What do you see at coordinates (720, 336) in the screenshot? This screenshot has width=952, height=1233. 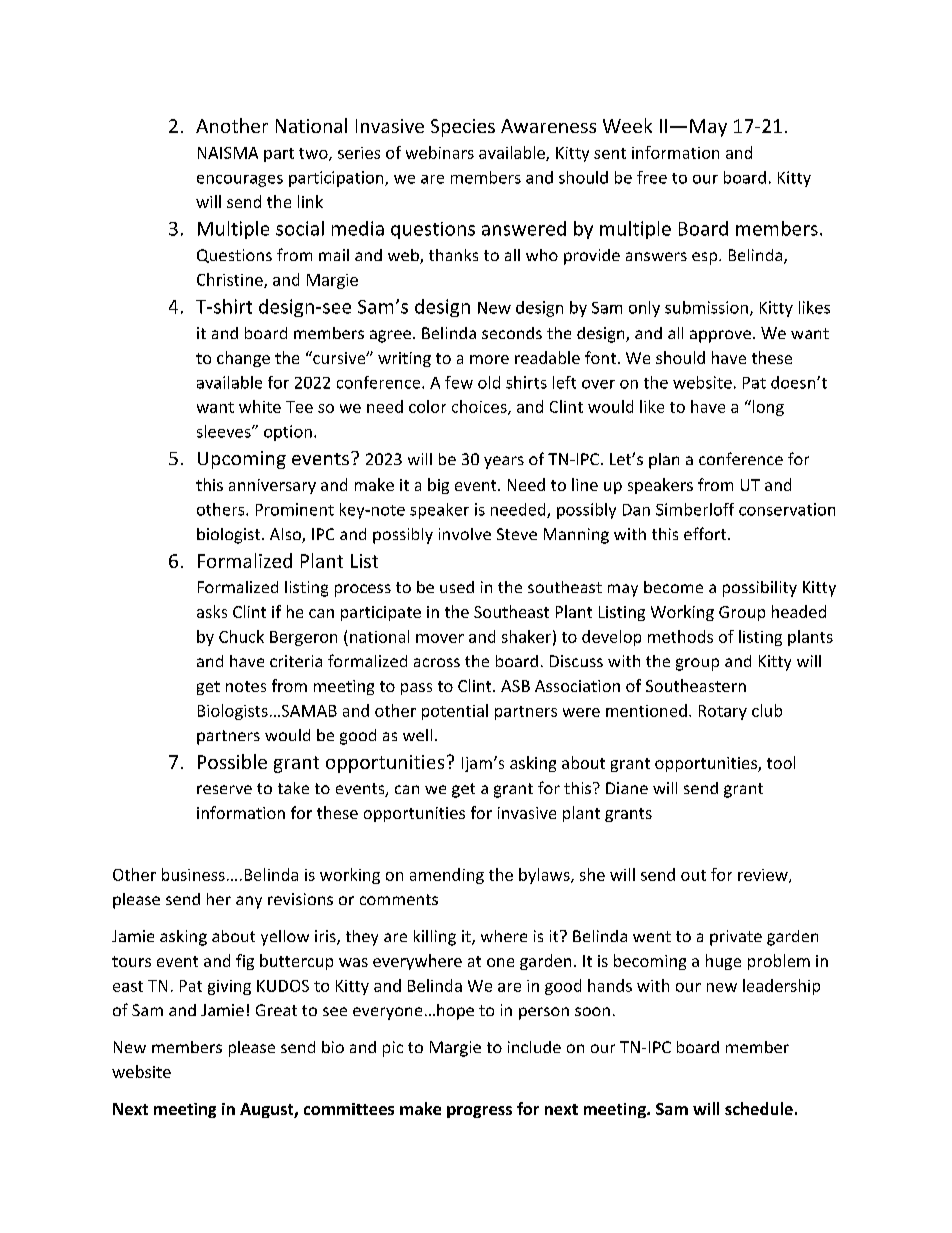 I see `approve` at bounding box center [720, 336].
